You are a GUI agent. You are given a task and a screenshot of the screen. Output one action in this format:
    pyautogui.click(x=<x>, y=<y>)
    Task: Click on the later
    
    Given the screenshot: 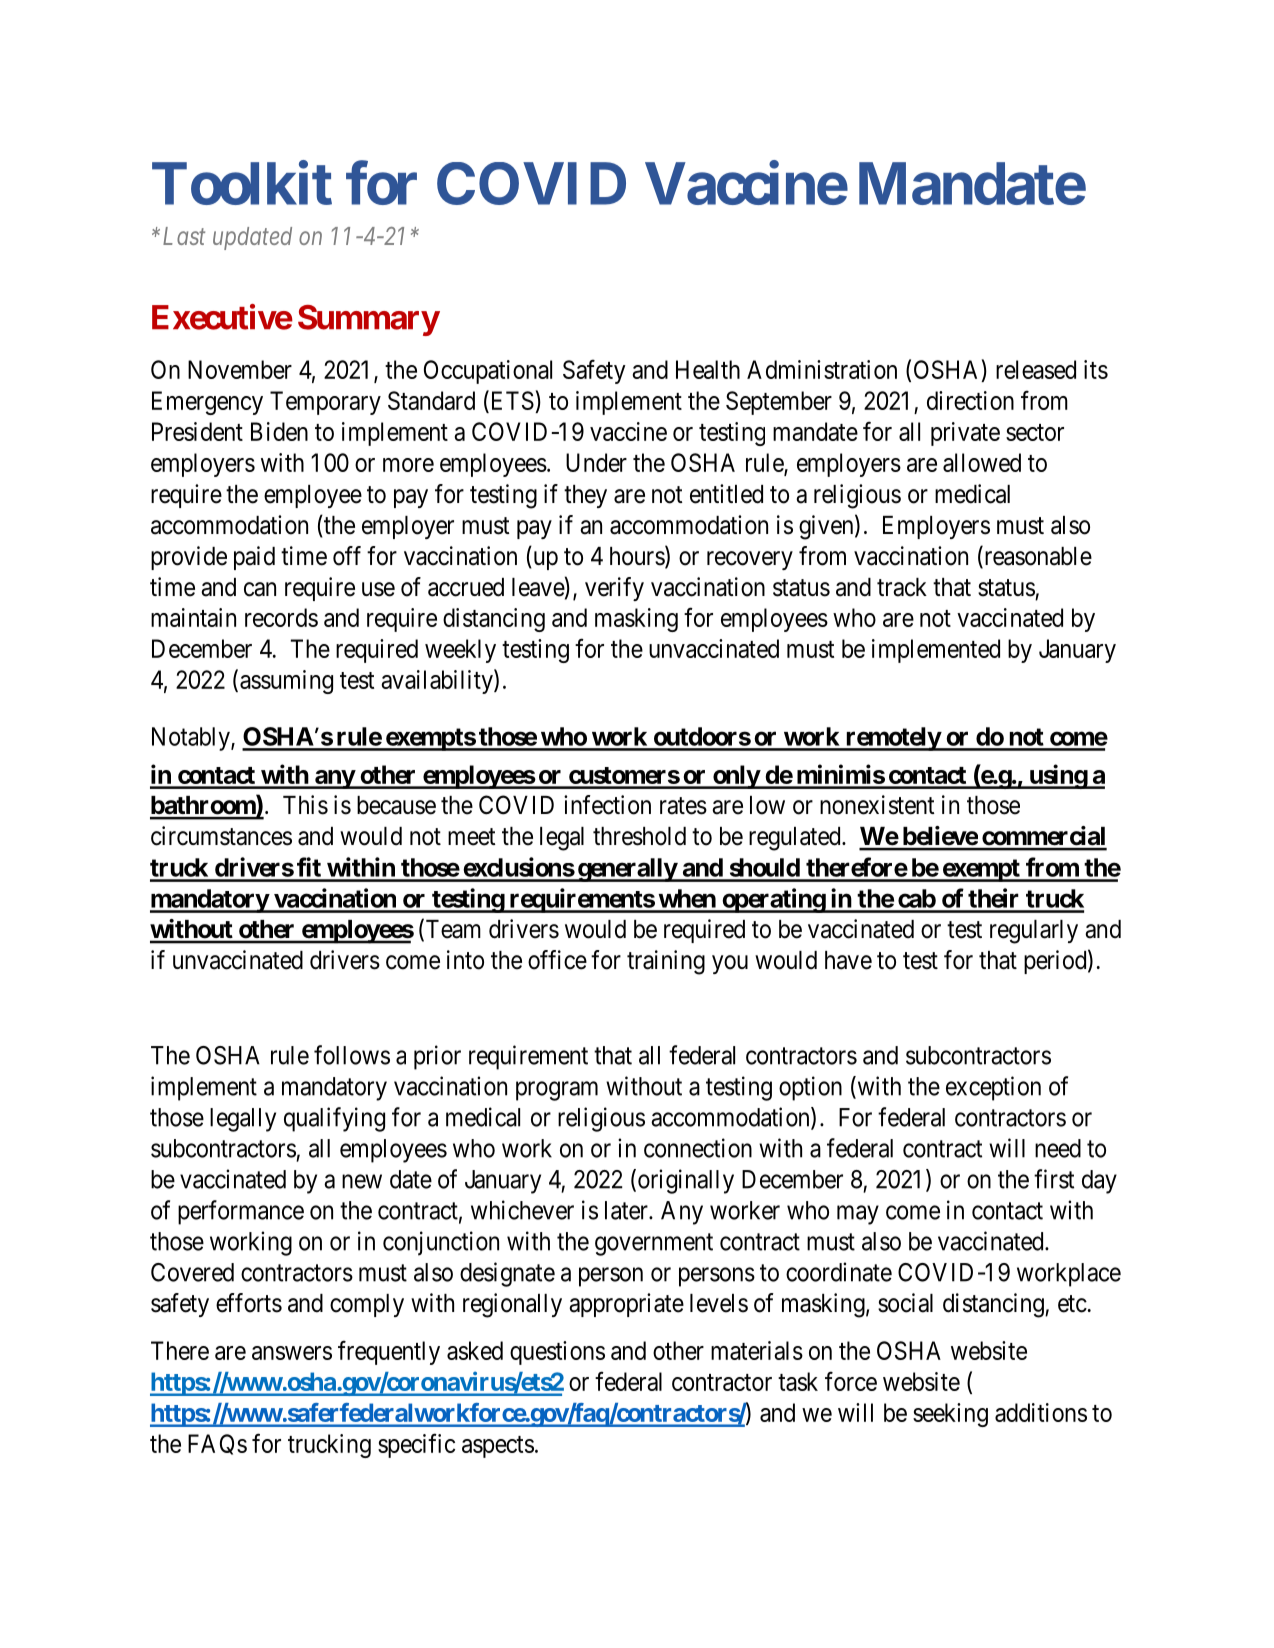 What is the action you would take?
    pyautogui.click(x=627, y=1210)
